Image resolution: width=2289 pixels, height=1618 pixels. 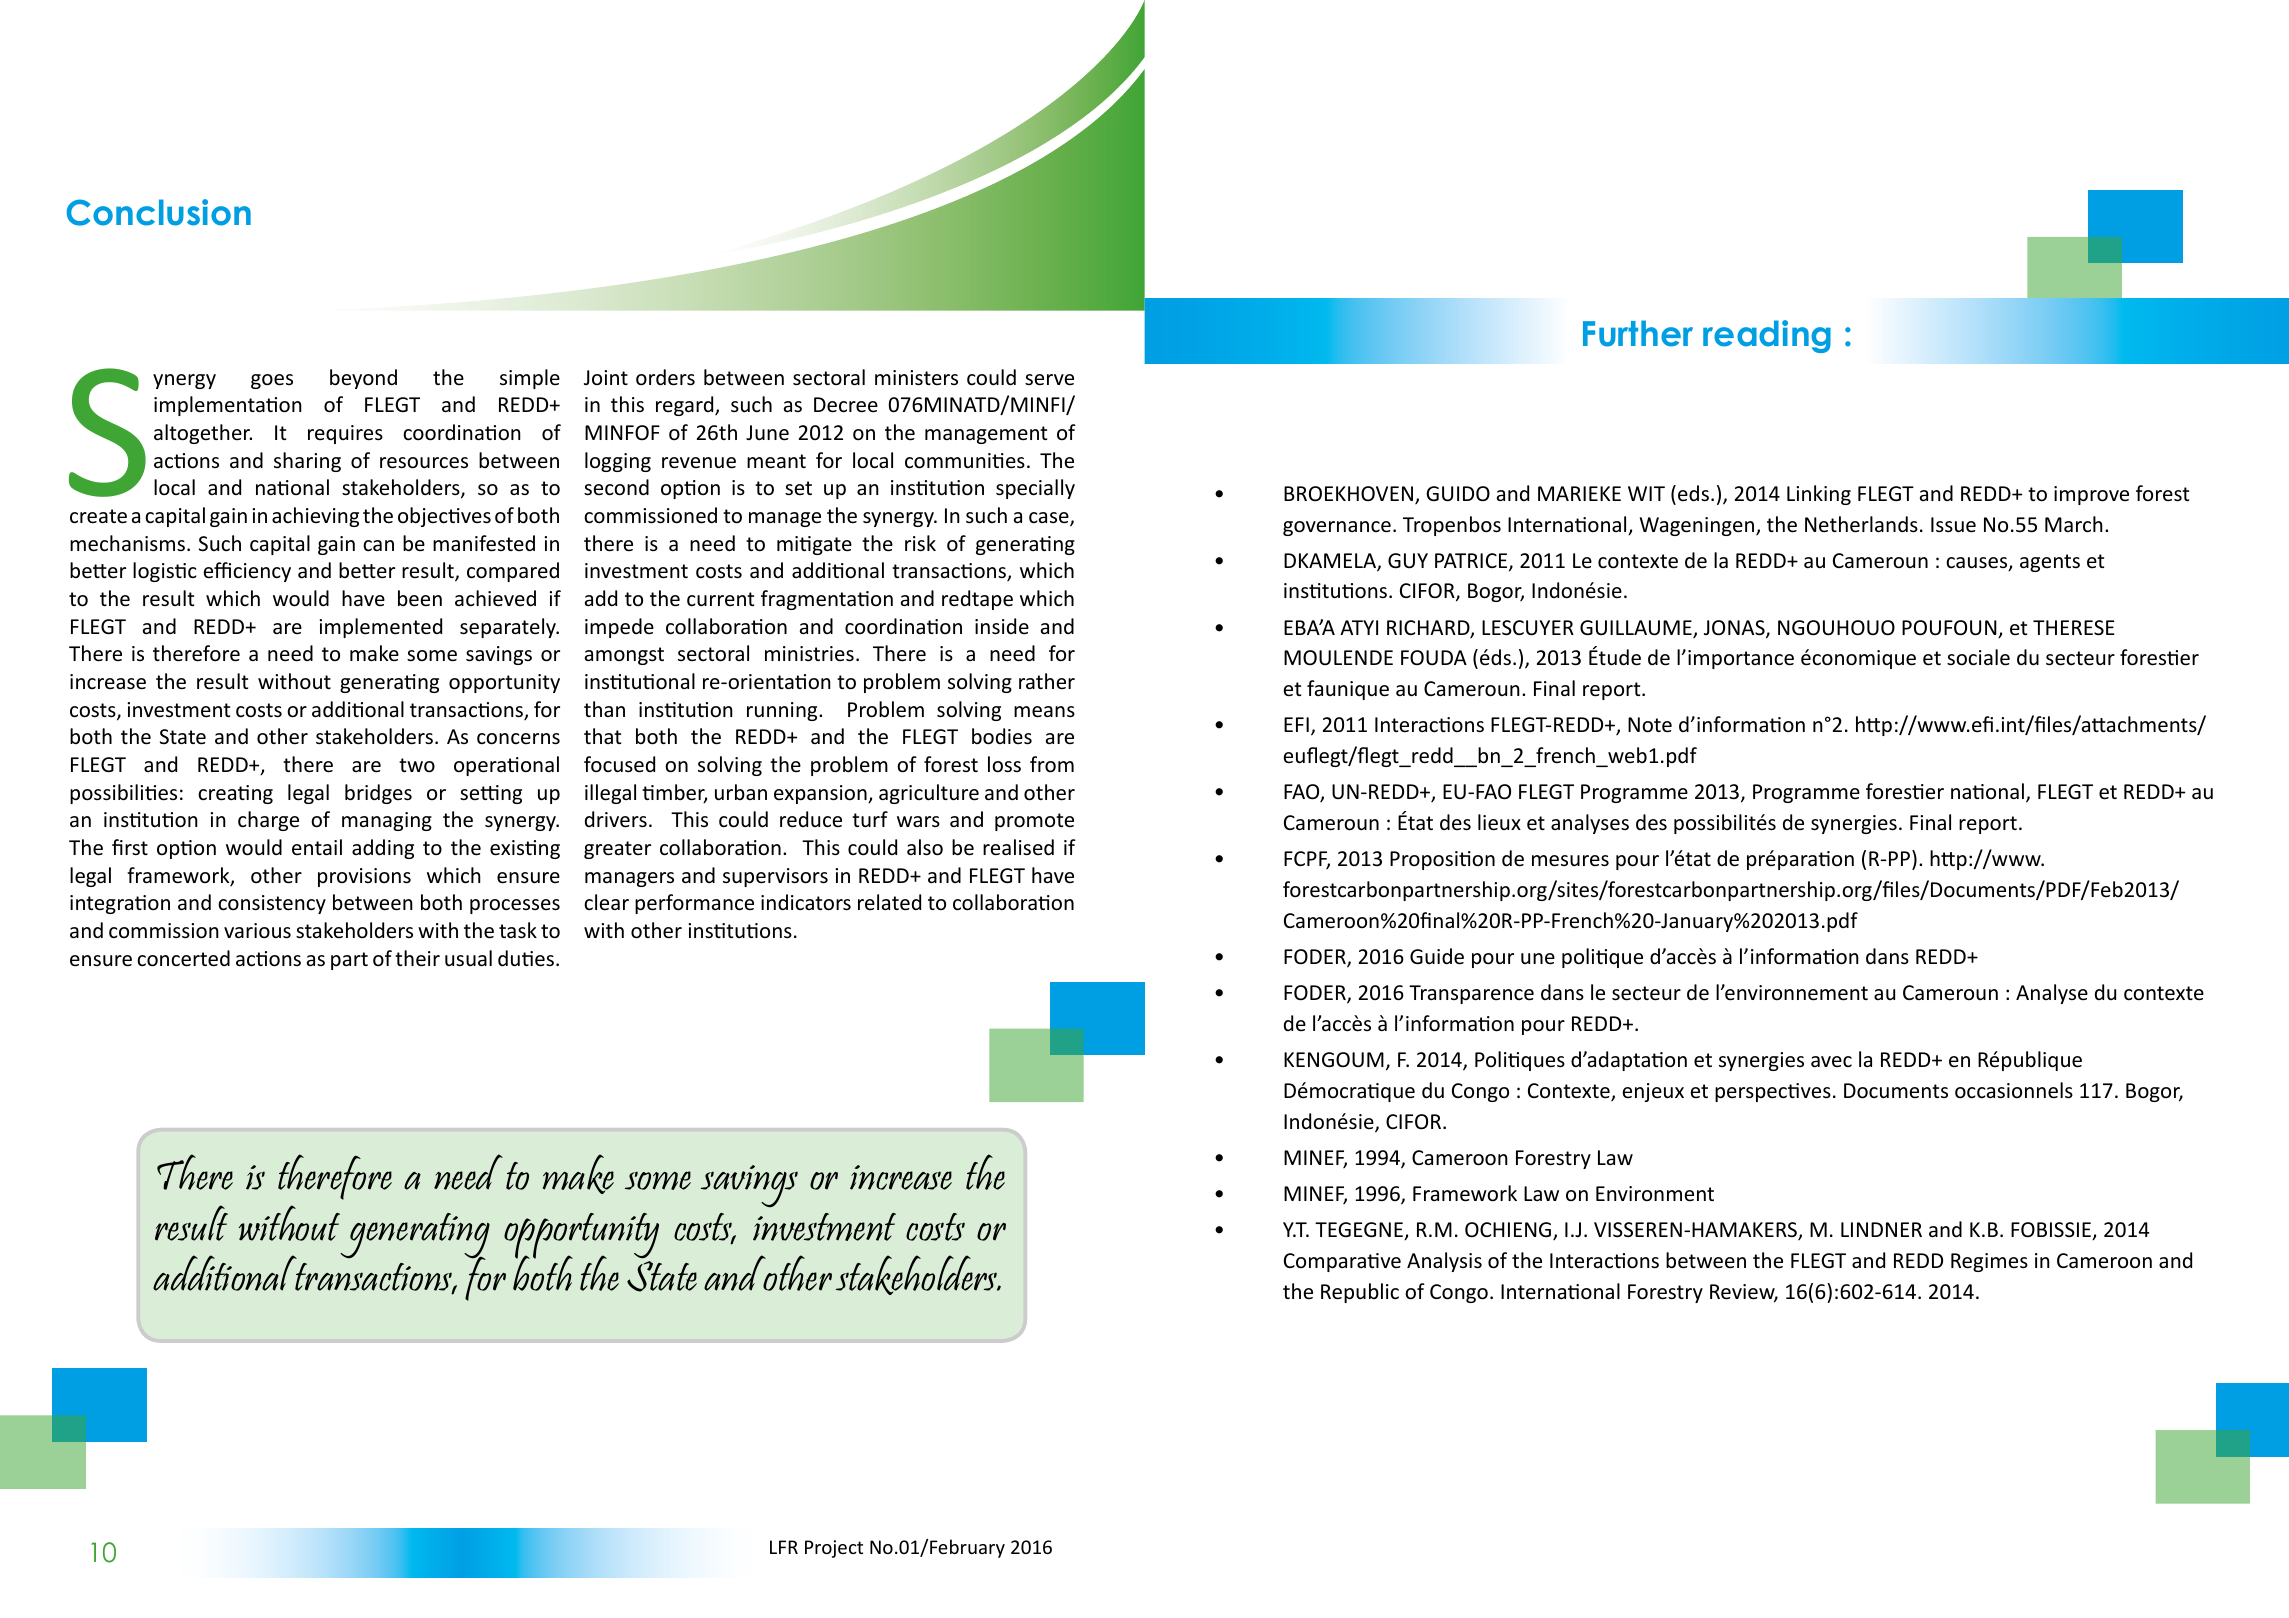 What do you see at coordinates (159, 212) in the screenshot?
I see `Conclusion` at bounding box center [159, 212].
